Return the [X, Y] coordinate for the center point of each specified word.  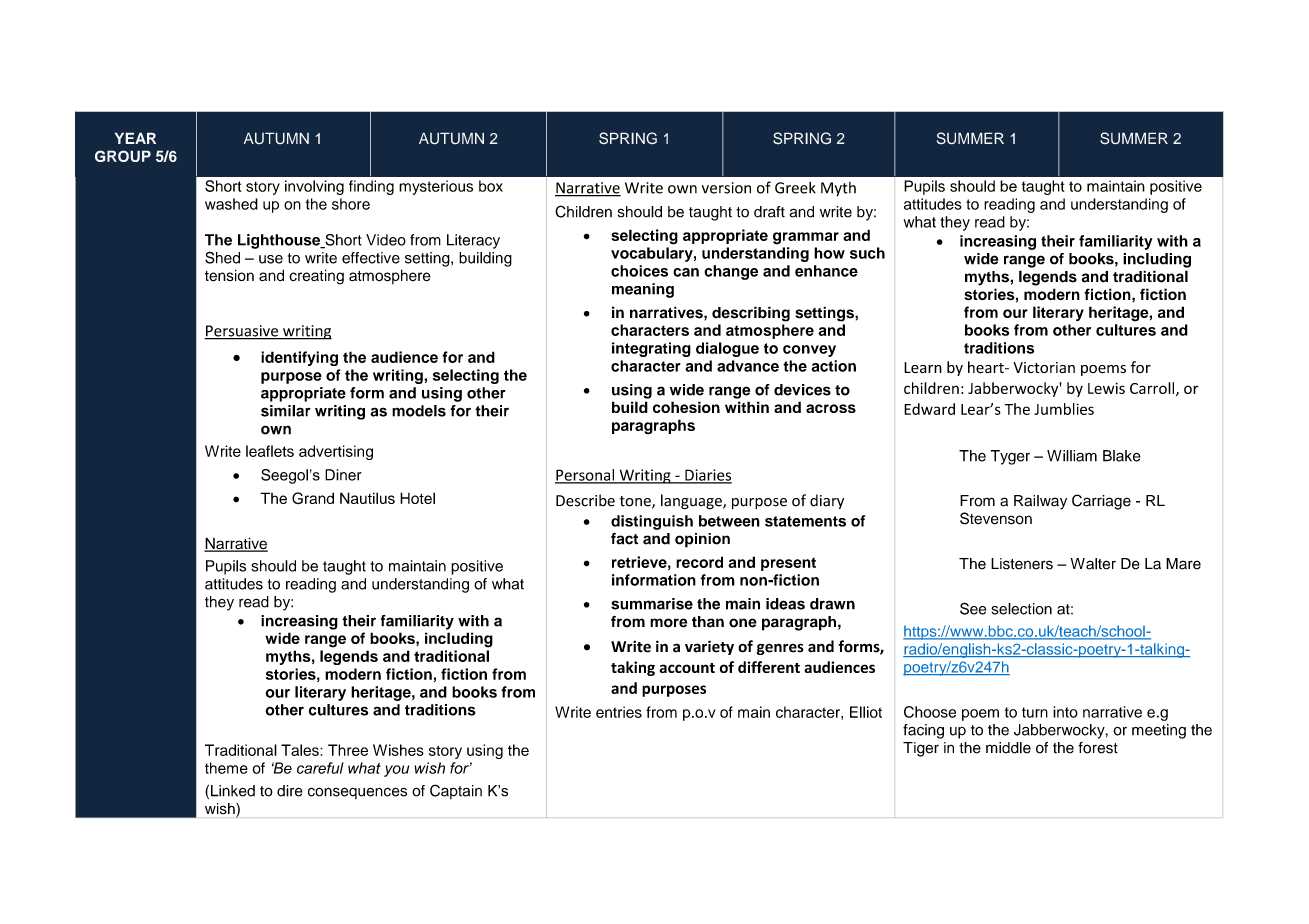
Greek [795, 188]
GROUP [123, 156]
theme [226, 768]
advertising [336, 452]
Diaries [707, 476]
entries [619, 712]
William [1072, 456]
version [726, 188]
